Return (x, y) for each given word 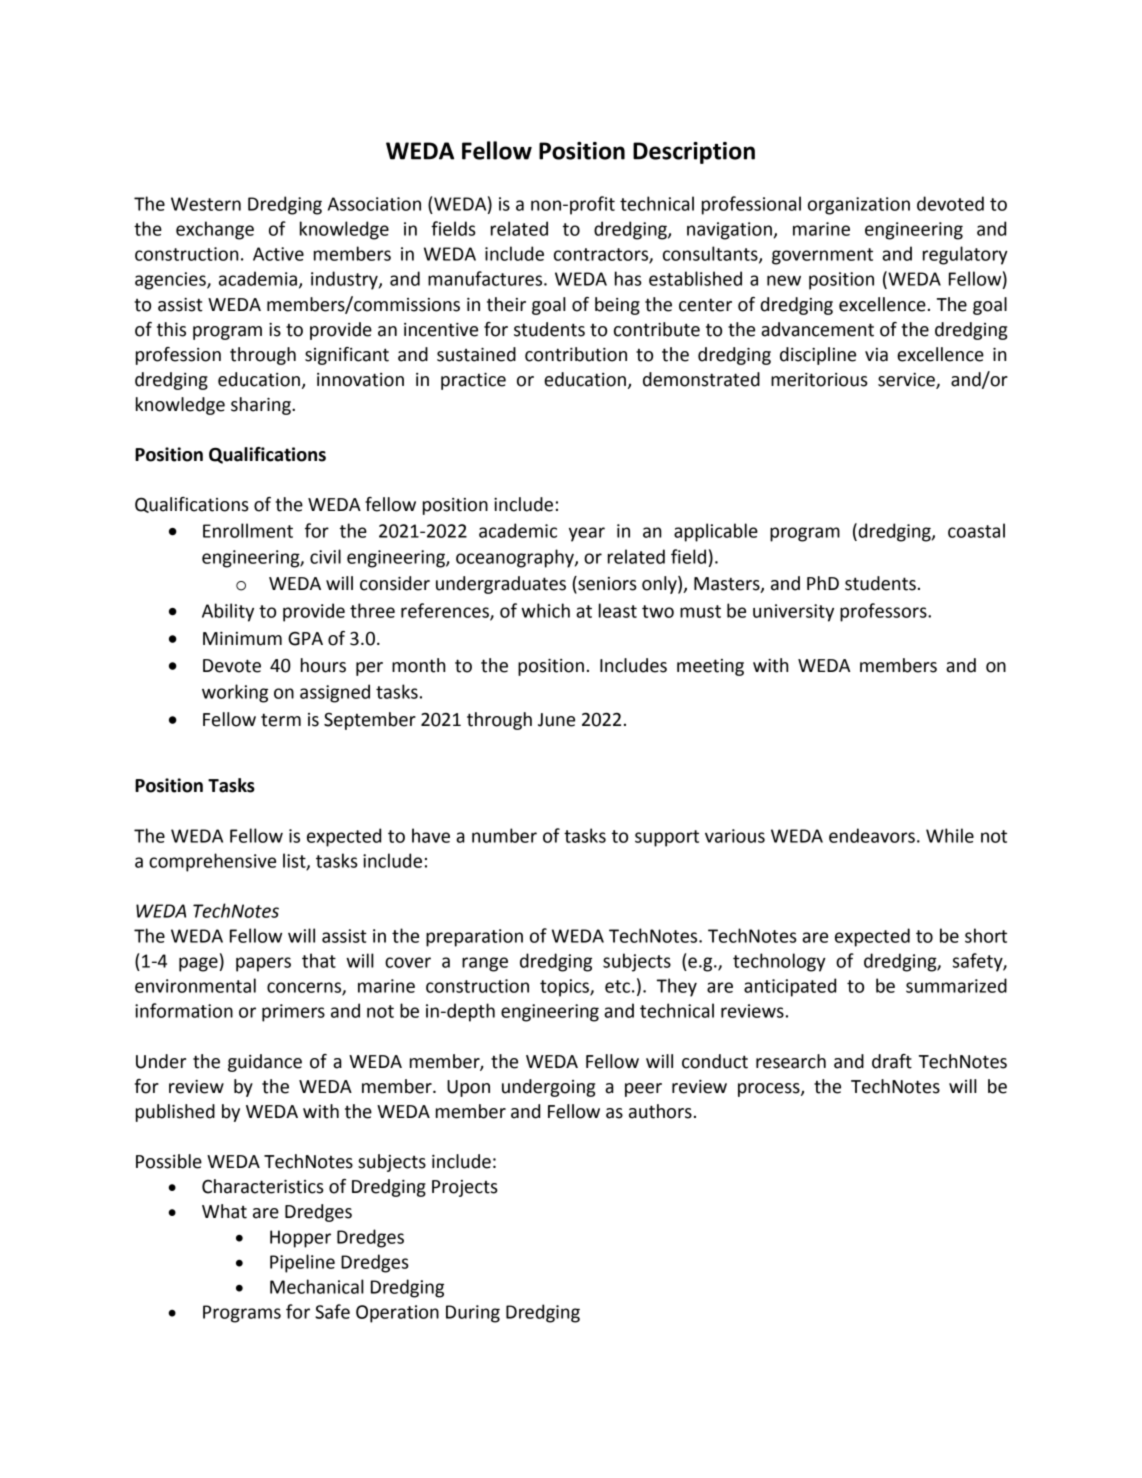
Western (206, 204)
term (281, 720)
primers (293, 1013)
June (556, 720)
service (907, 381)
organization (859, 206)
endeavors (872, 835)
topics (565, 988)
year (587, 534)
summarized (956, 985)
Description (694, 153)
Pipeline (302, 1263)
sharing (262, 406)
